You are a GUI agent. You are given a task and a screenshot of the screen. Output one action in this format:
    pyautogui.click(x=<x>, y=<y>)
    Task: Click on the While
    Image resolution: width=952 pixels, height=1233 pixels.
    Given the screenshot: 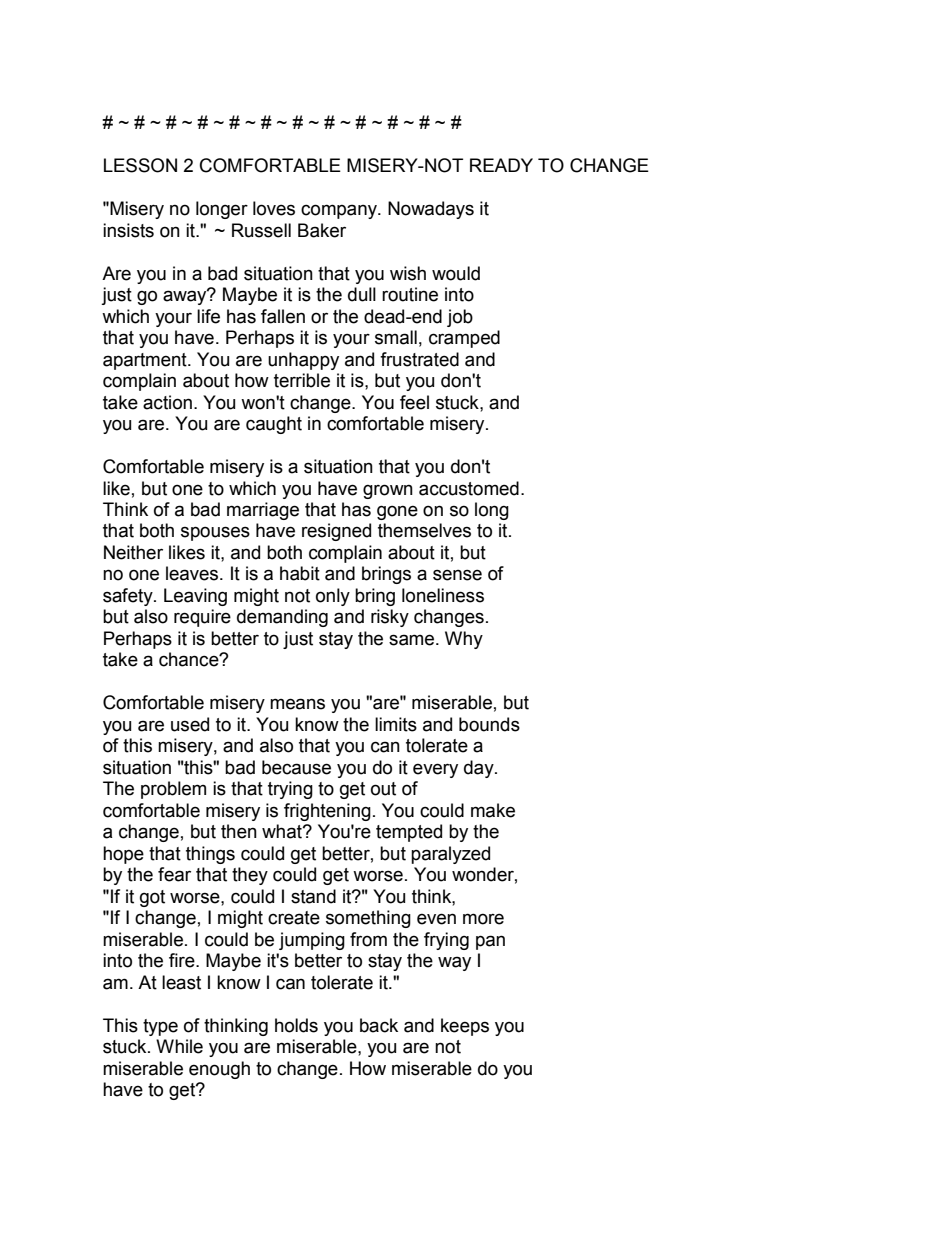 What is the action you would take?
    pyautogui.click(x=179, y=1046)
